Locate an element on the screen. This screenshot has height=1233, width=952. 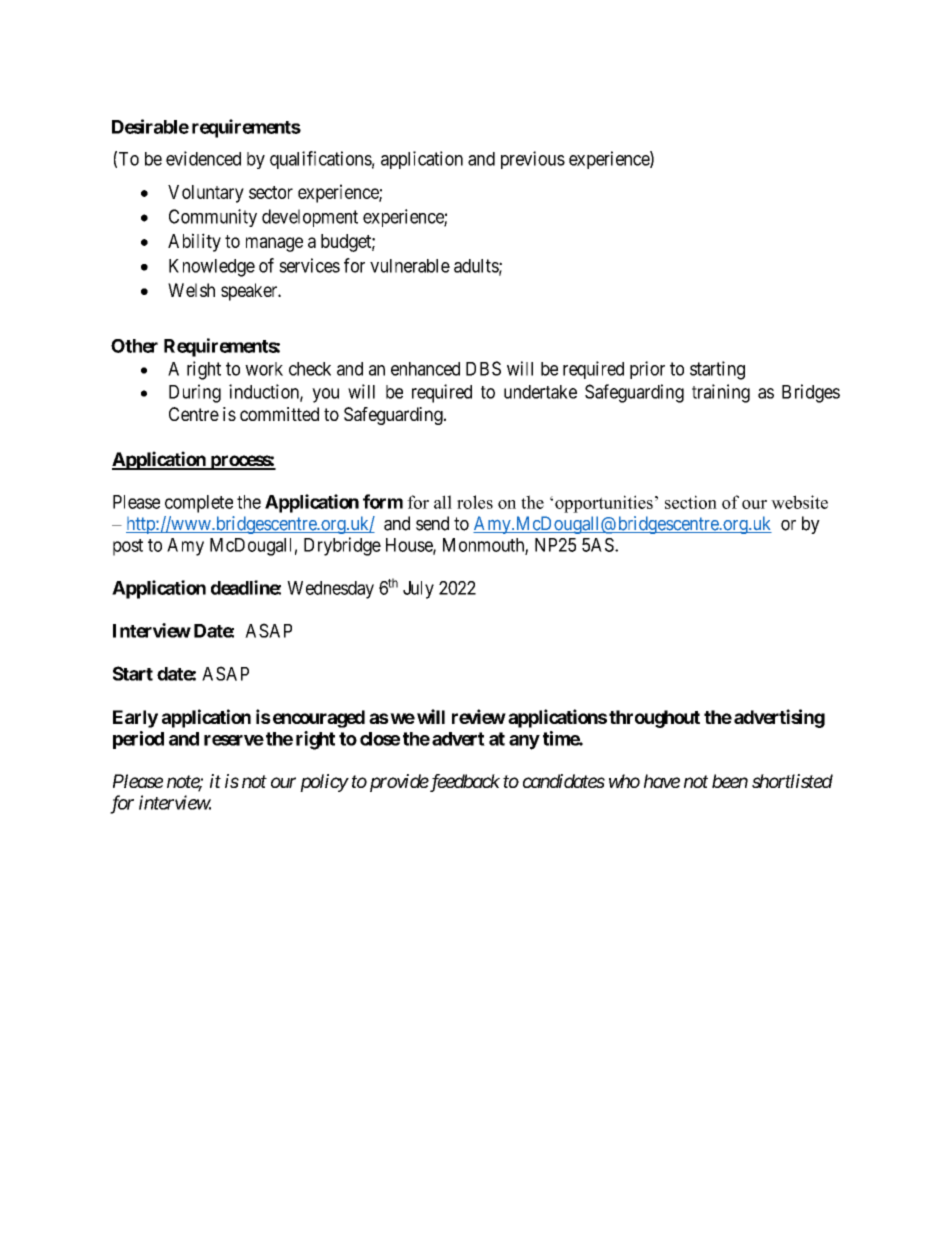
training is located at coordinates (721, 393).
